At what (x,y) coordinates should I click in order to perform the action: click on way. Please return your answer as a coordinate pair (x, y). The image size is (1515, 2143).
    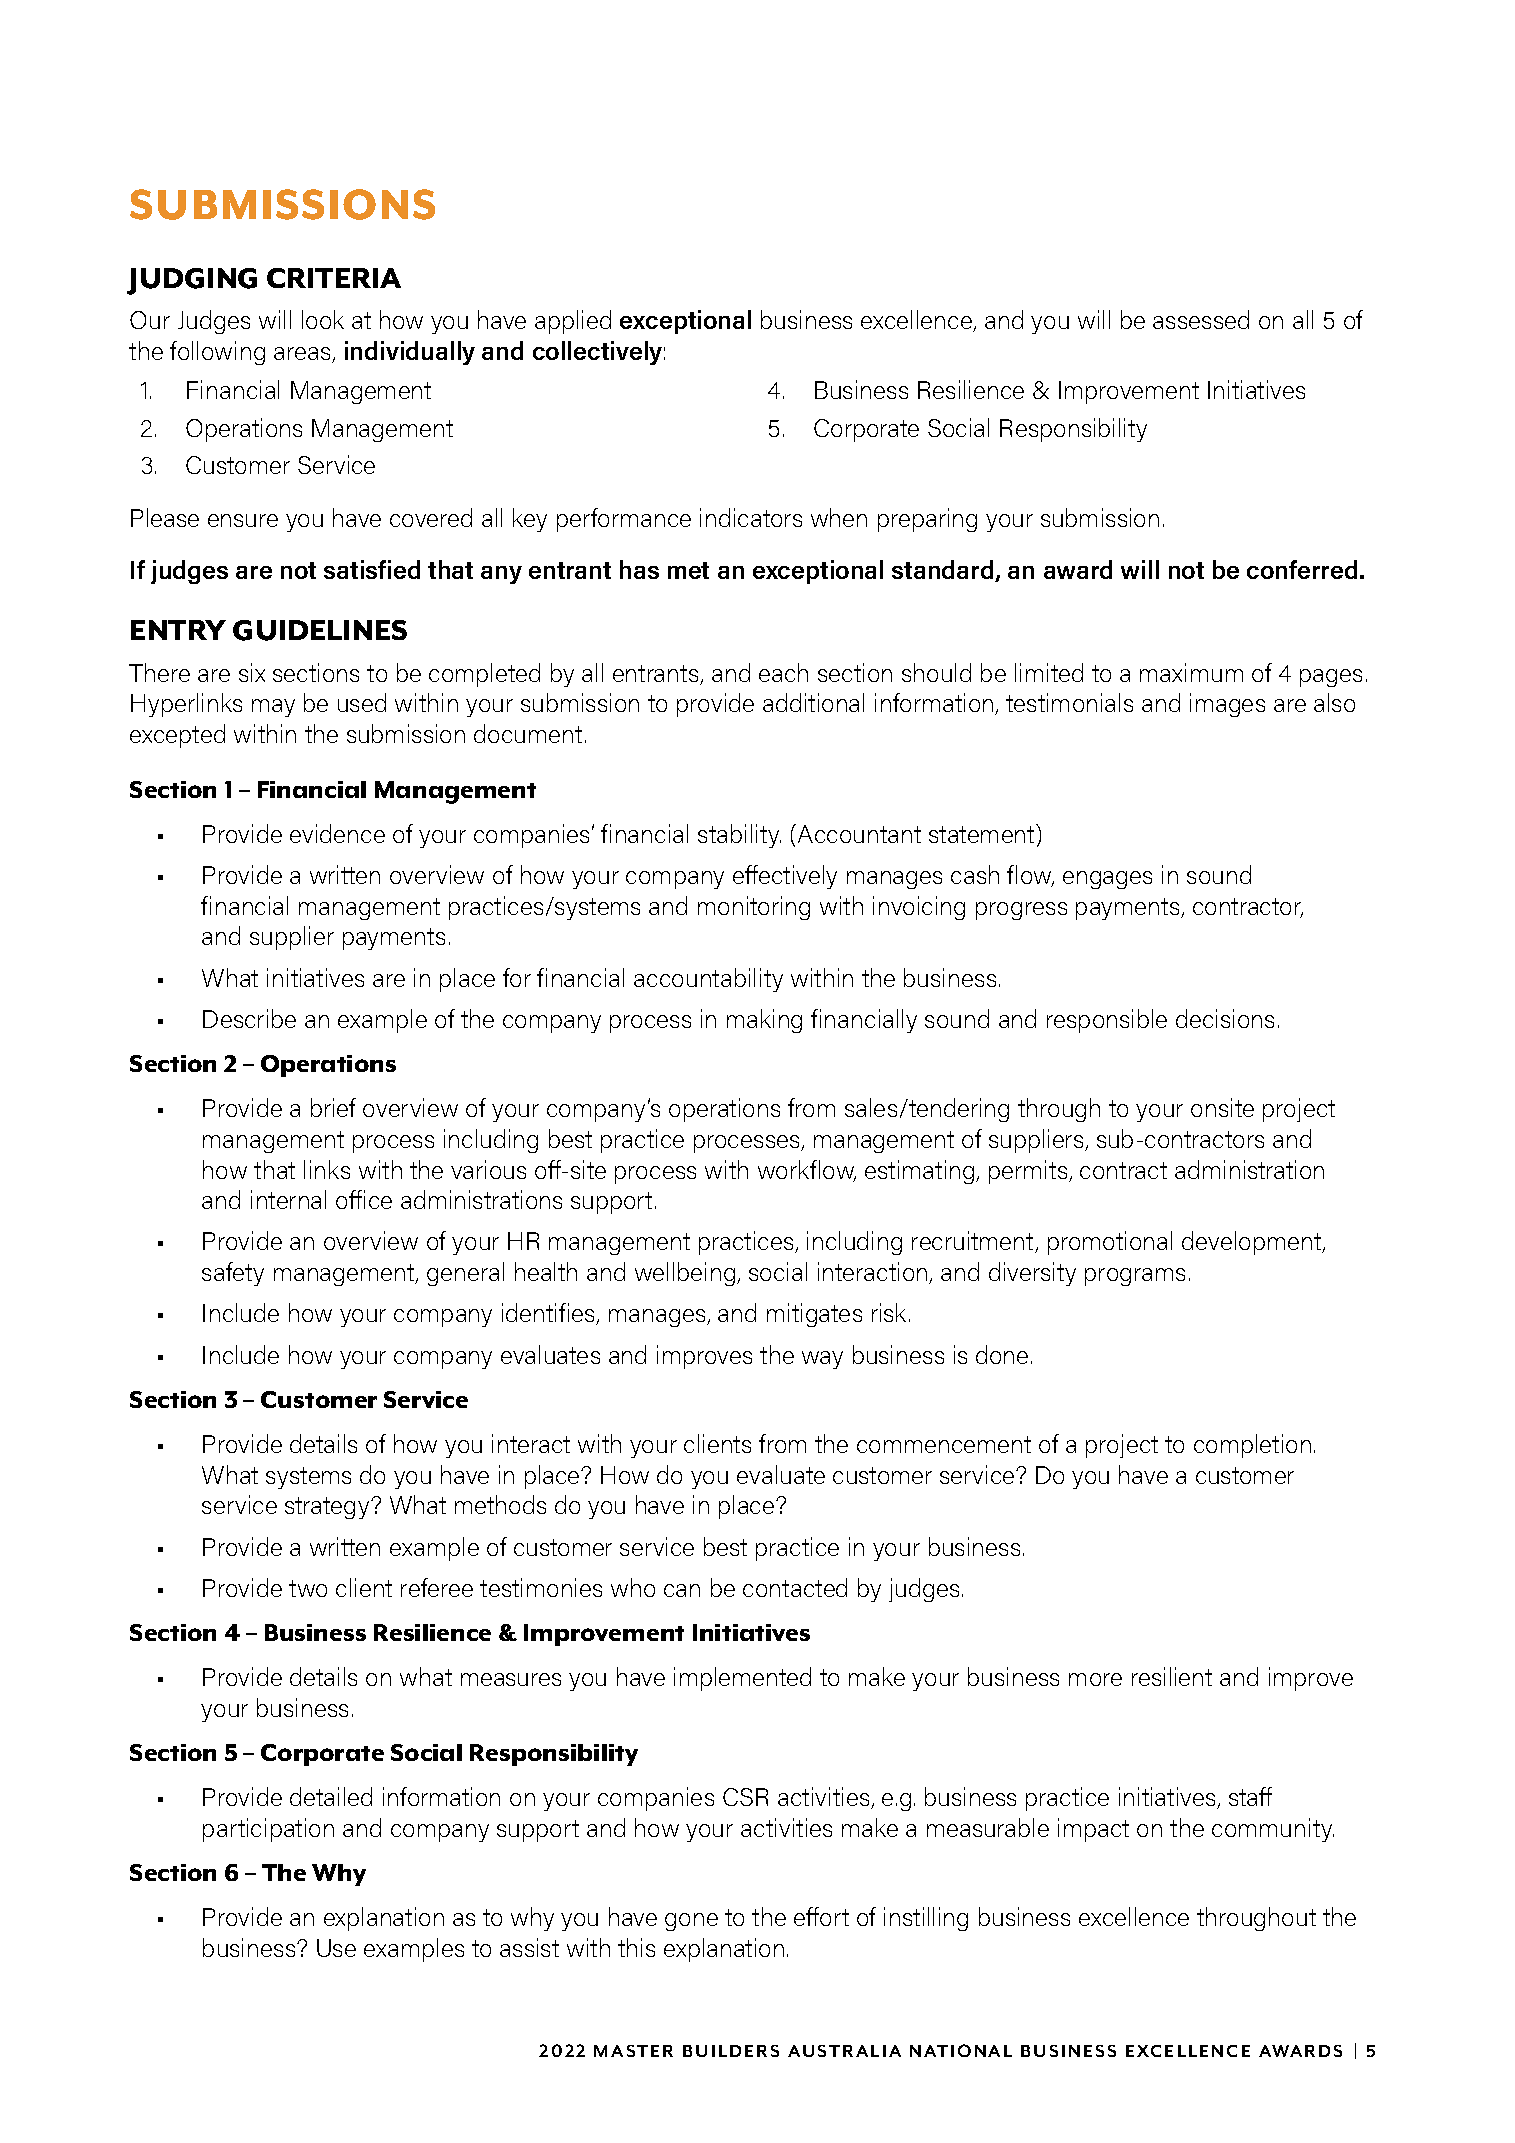
    Looking at the image, I should click on (822, 1360).
